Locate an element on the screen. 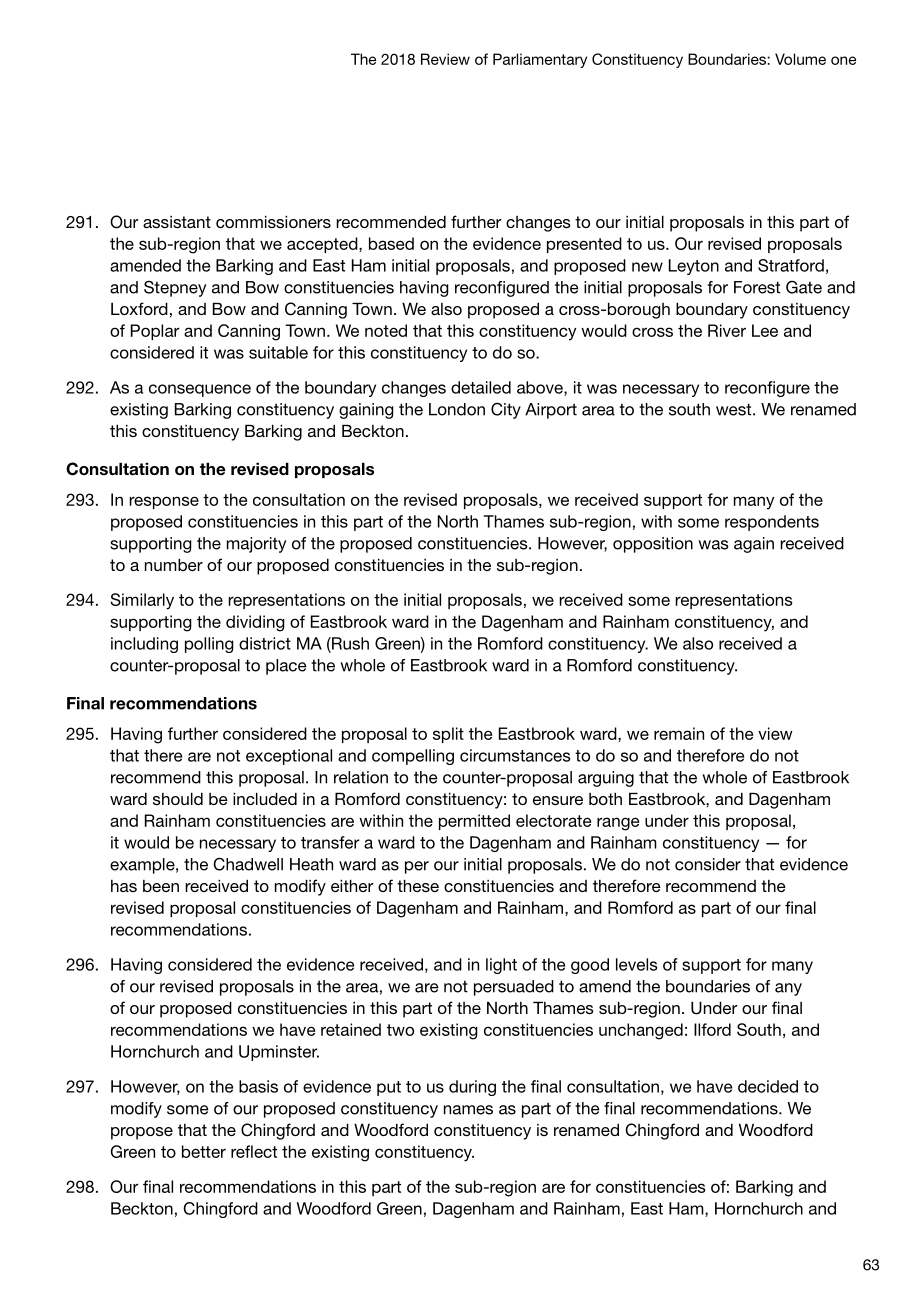 The image size is (924, 1308). better is located at coordinates (204, 1151).
